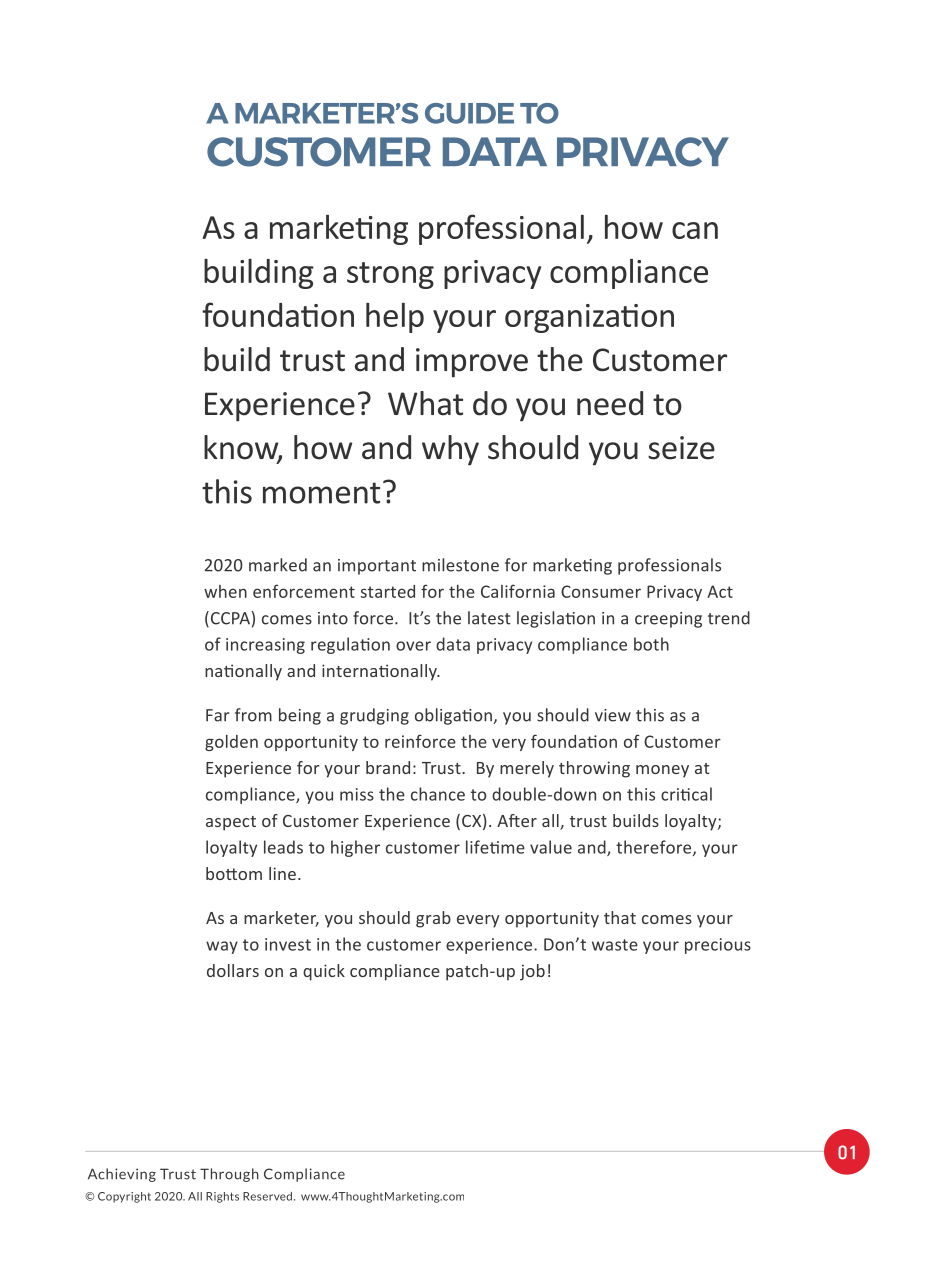  I want to click on GUIDE, so click(469, 113).
